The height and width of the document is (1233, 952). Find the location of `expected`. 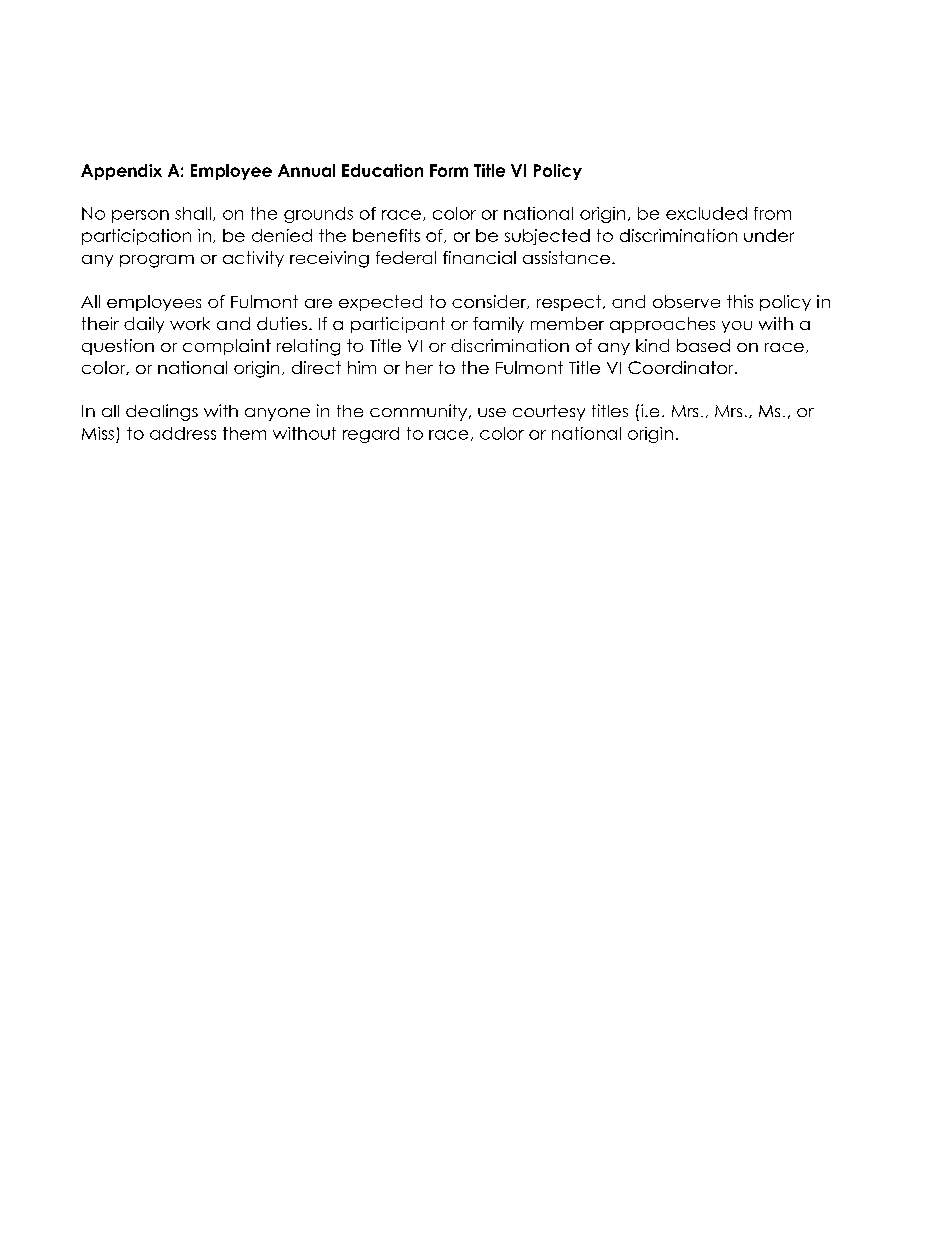

expected is located at coordinates (380, 303).
